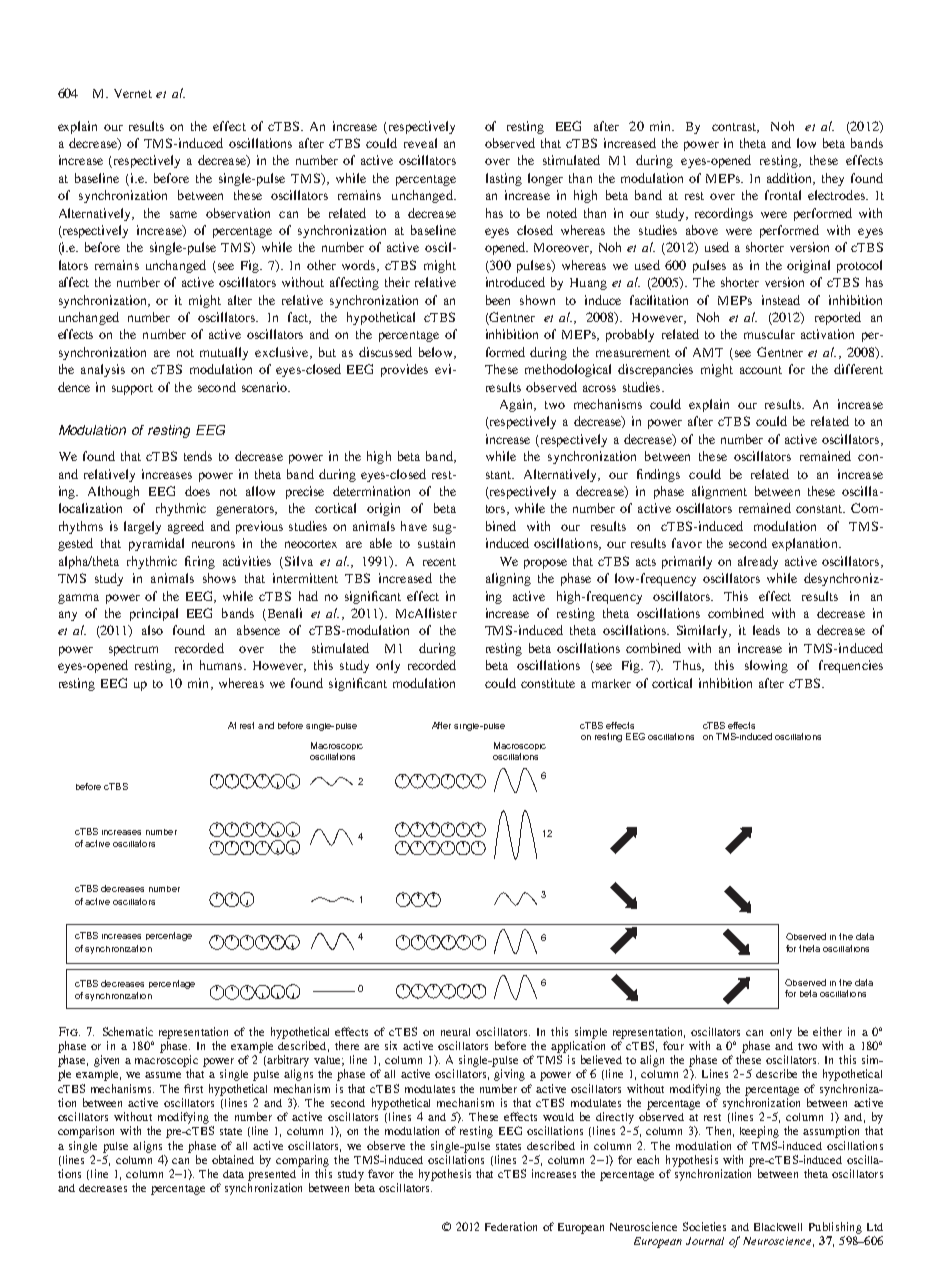 The image size is (945, 1288). What do you see at coordinates (504, 179) in the screenshot?
I see `lasting` at bounding box center [504, 179].
